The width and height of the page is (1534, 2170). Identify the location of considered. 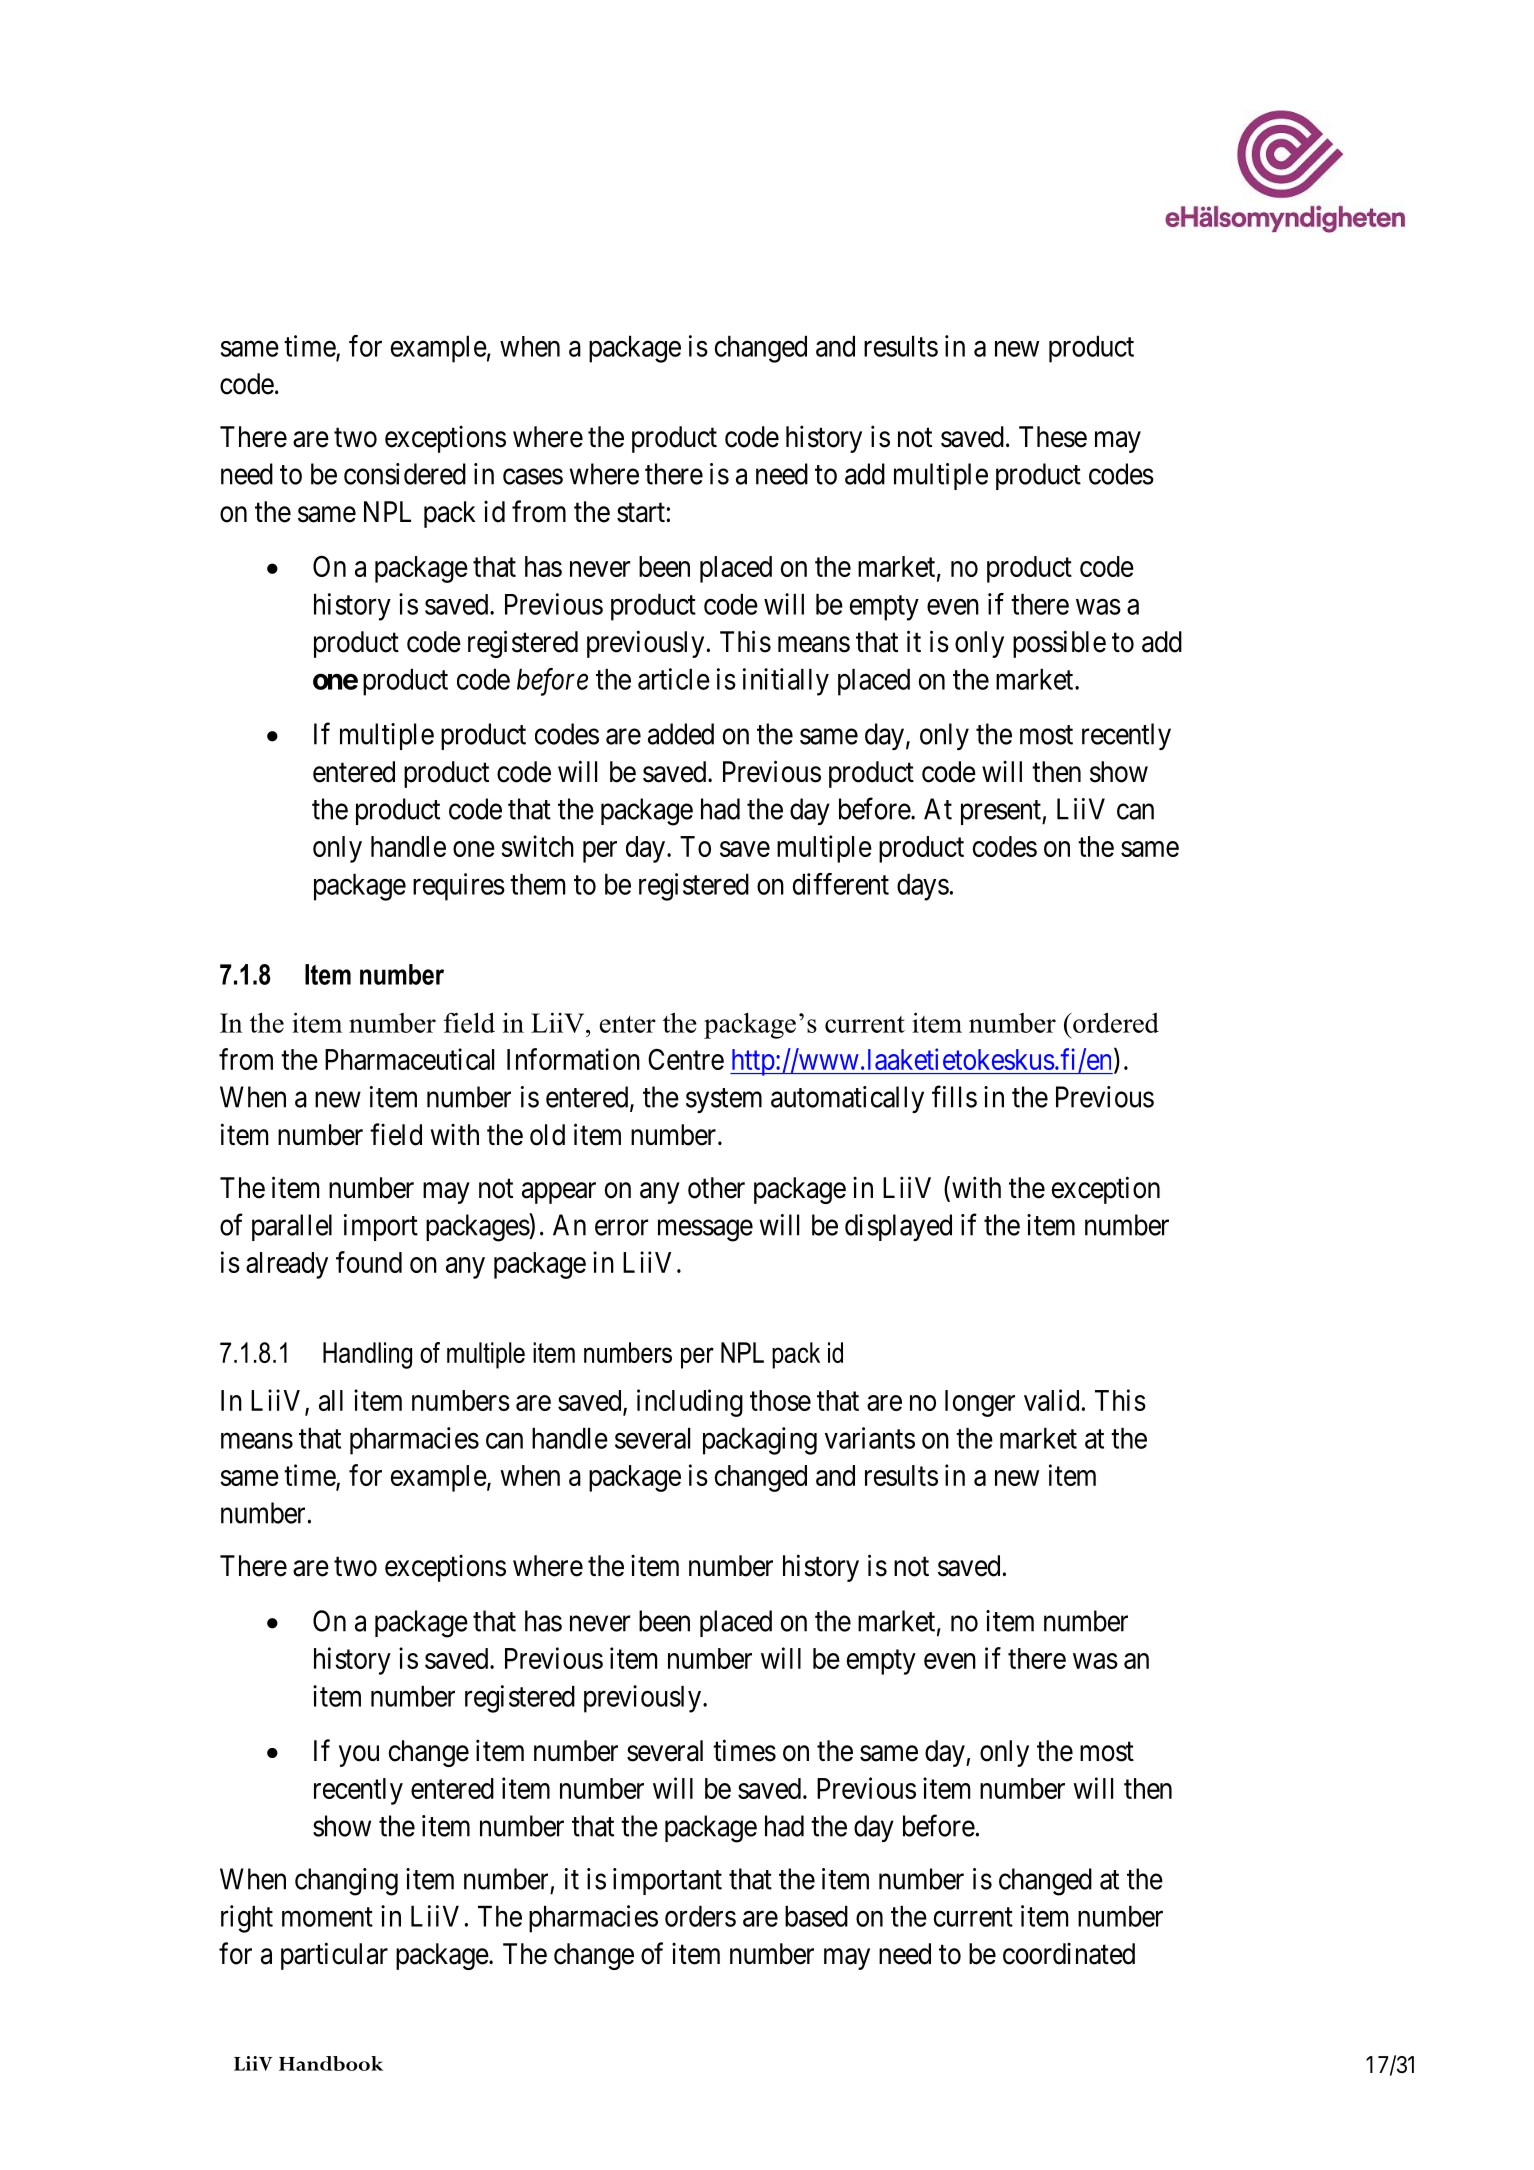
(405, 474).
